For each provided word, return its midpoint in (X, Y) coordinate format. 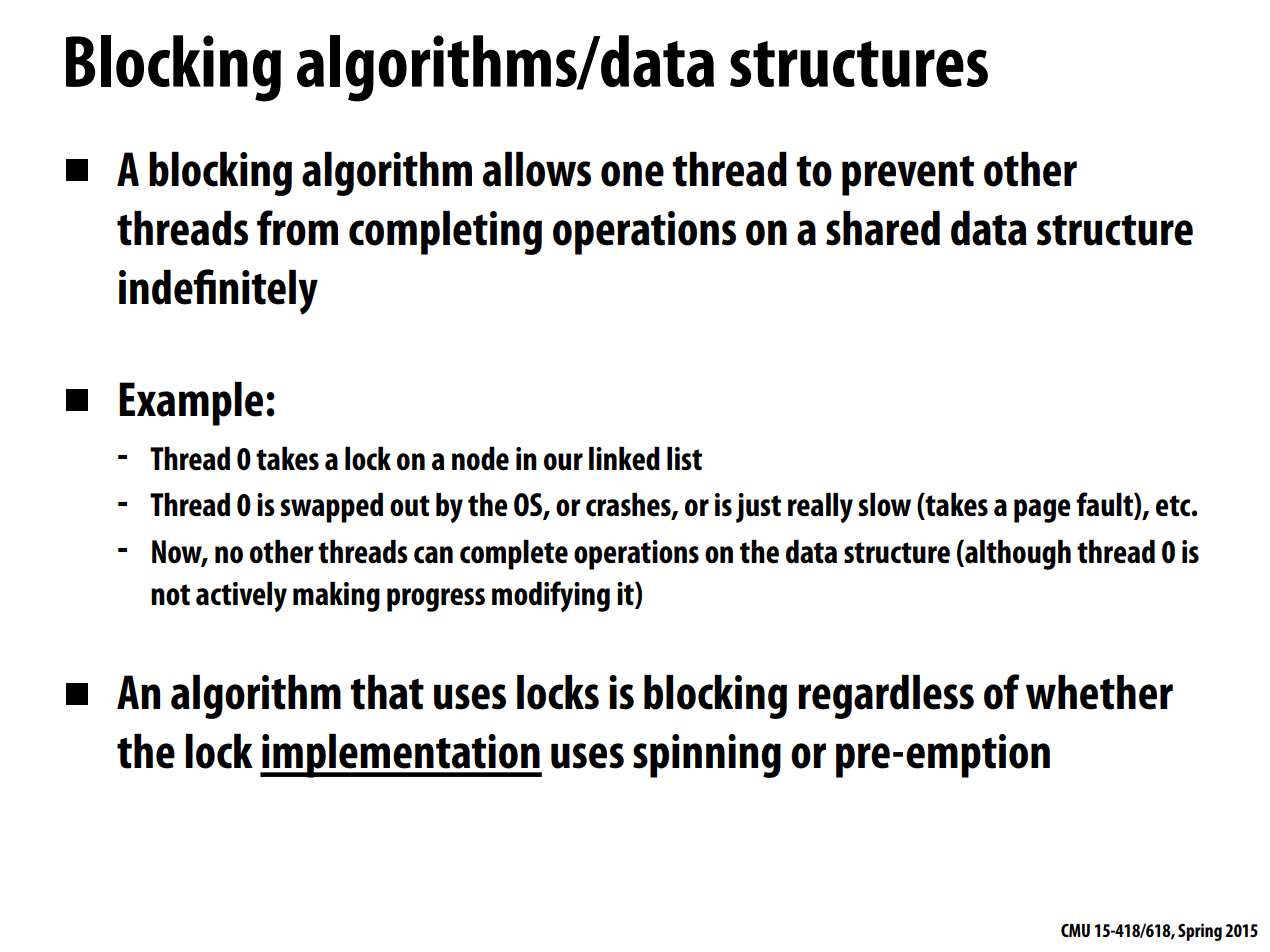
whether (1099, 692)
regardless (886, 697)
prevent (908, 176)
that (387, 692)
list (684, 458)
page (1042, 511)
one (632, 174)
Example (191, 404)
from (297, 228)
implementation (401, 756)
